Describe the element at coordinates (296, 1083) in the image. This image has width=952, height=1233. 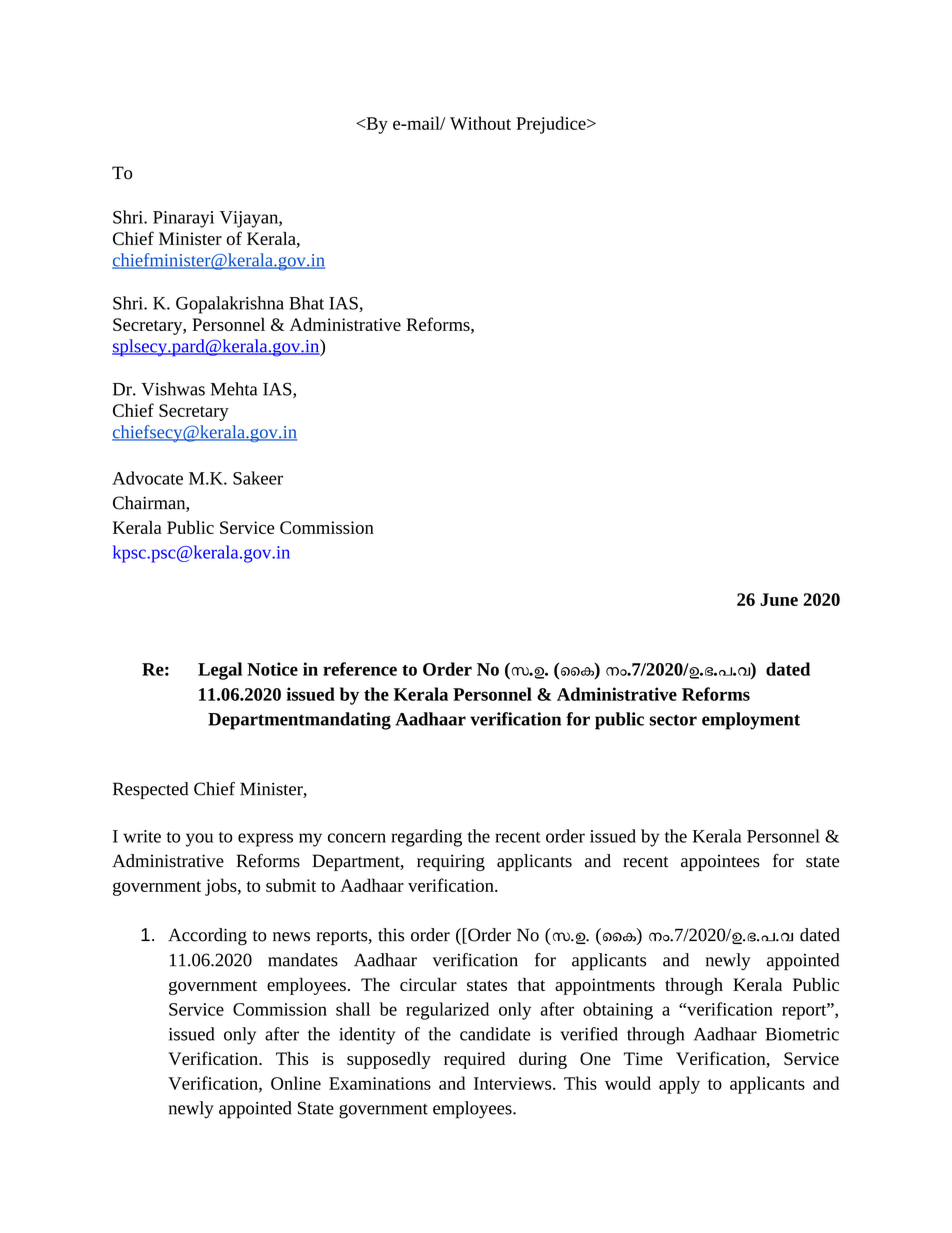
I see `Online` at that location.
